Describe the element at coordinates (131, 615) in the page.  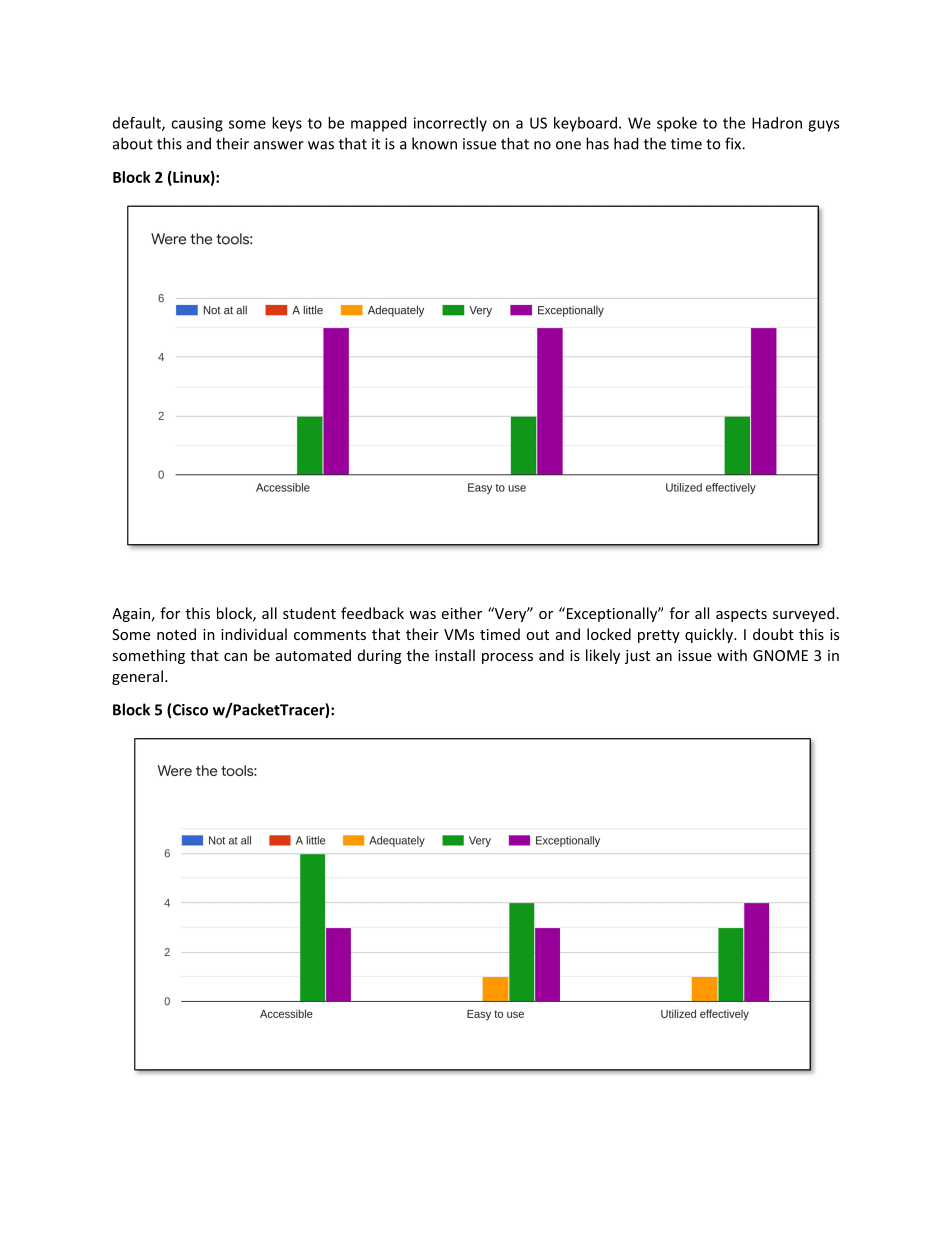
I see `Again` at that location.
